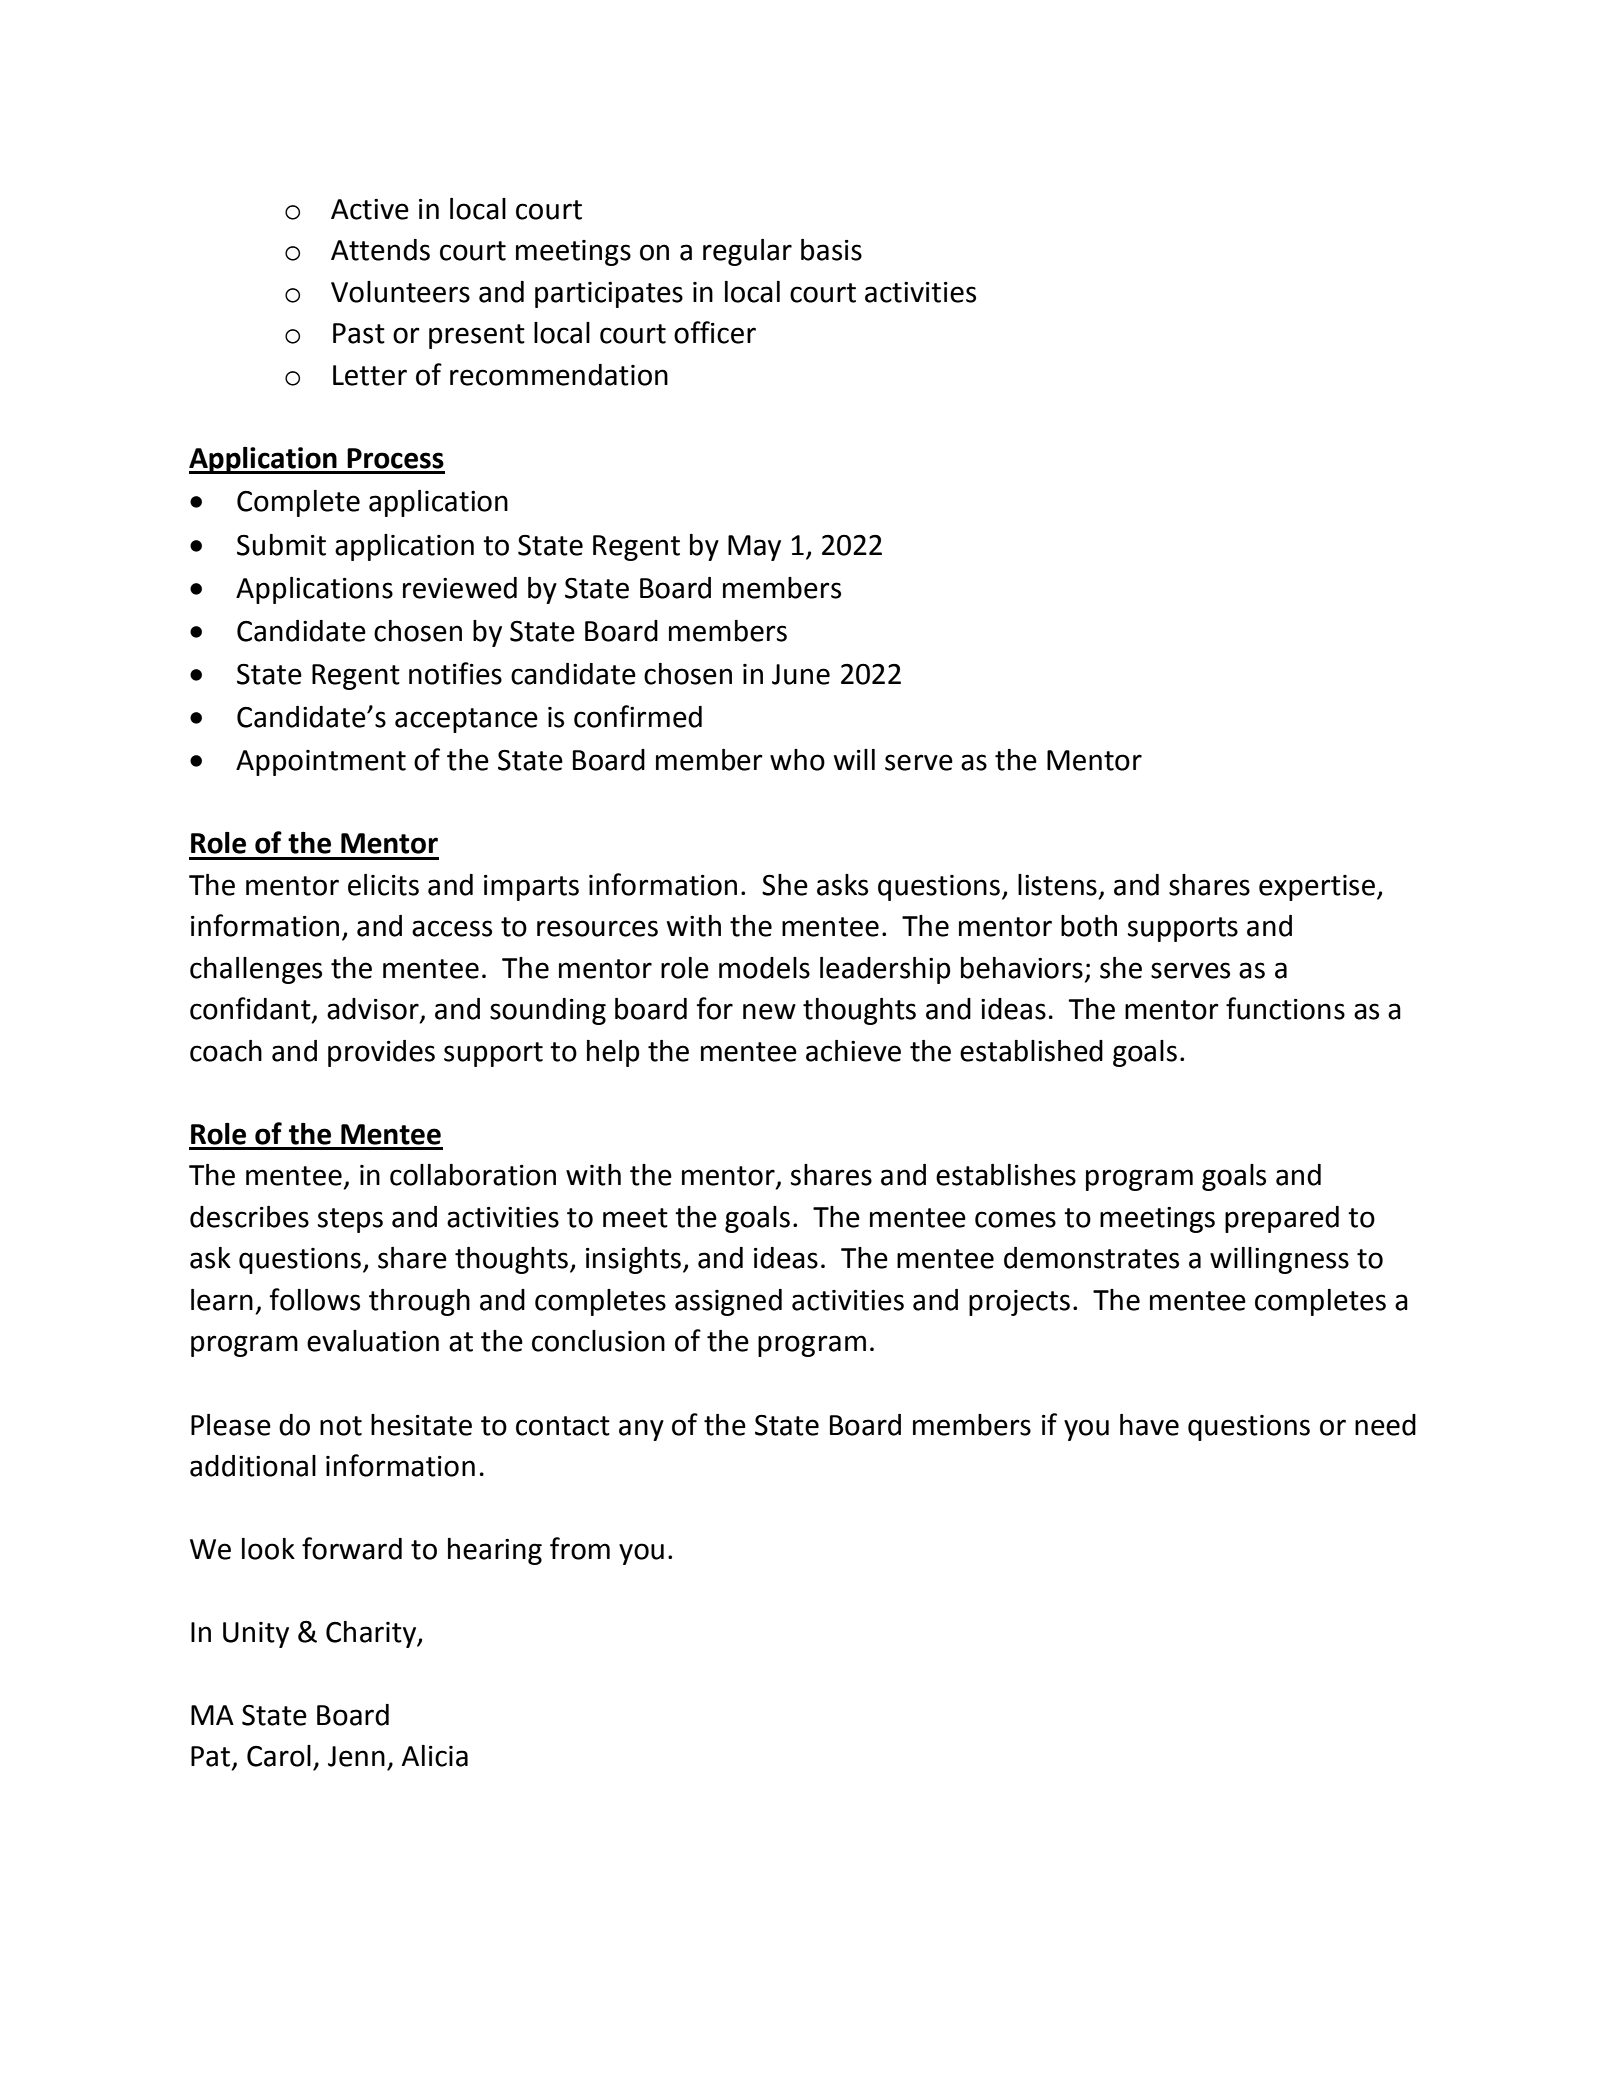  What do you see at coordinates (1317, 888) in the image?
I see `expertise` at bounding box center [1317, 888].
